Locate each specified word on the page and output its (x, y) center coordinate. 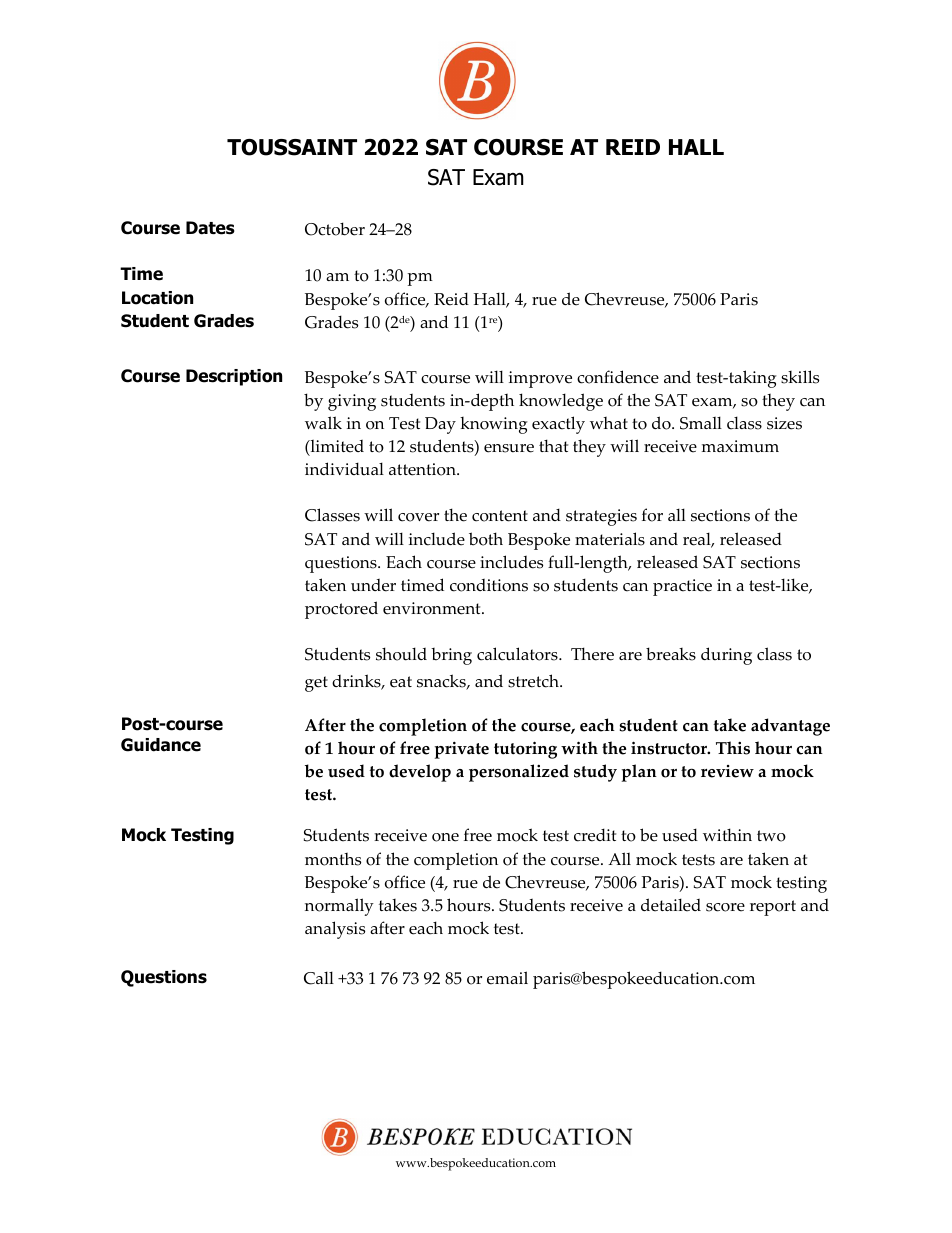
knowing (494, 425)
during (726, 656)
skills (800, 377)
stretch (534, 681)
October (335, 229)
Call (319, 978)
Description (234, 377)
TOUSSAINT (292, 147)
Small (701, 423)
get (316, 684)
